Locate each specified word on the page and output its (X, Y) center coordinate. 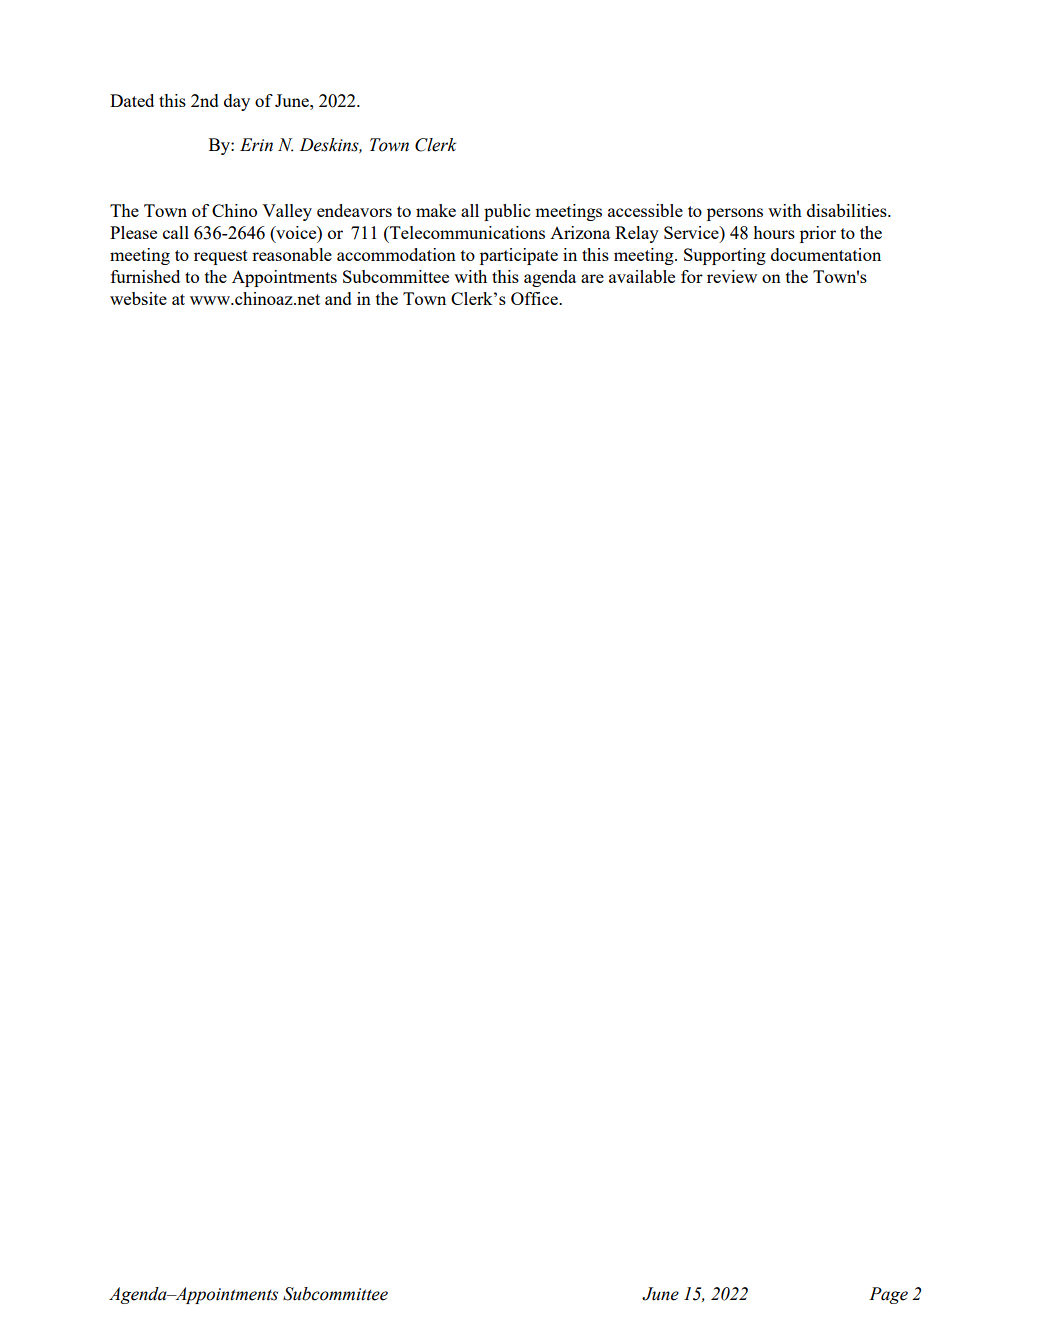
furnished (145, 276)
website (138, 298)
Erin (256, 145)
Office (535, 298)
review (732, 276)
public (507, 212)
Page (888, 1295)
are (592, 278)
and (338, 298)
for (692, 276)
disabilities (848, 210)
